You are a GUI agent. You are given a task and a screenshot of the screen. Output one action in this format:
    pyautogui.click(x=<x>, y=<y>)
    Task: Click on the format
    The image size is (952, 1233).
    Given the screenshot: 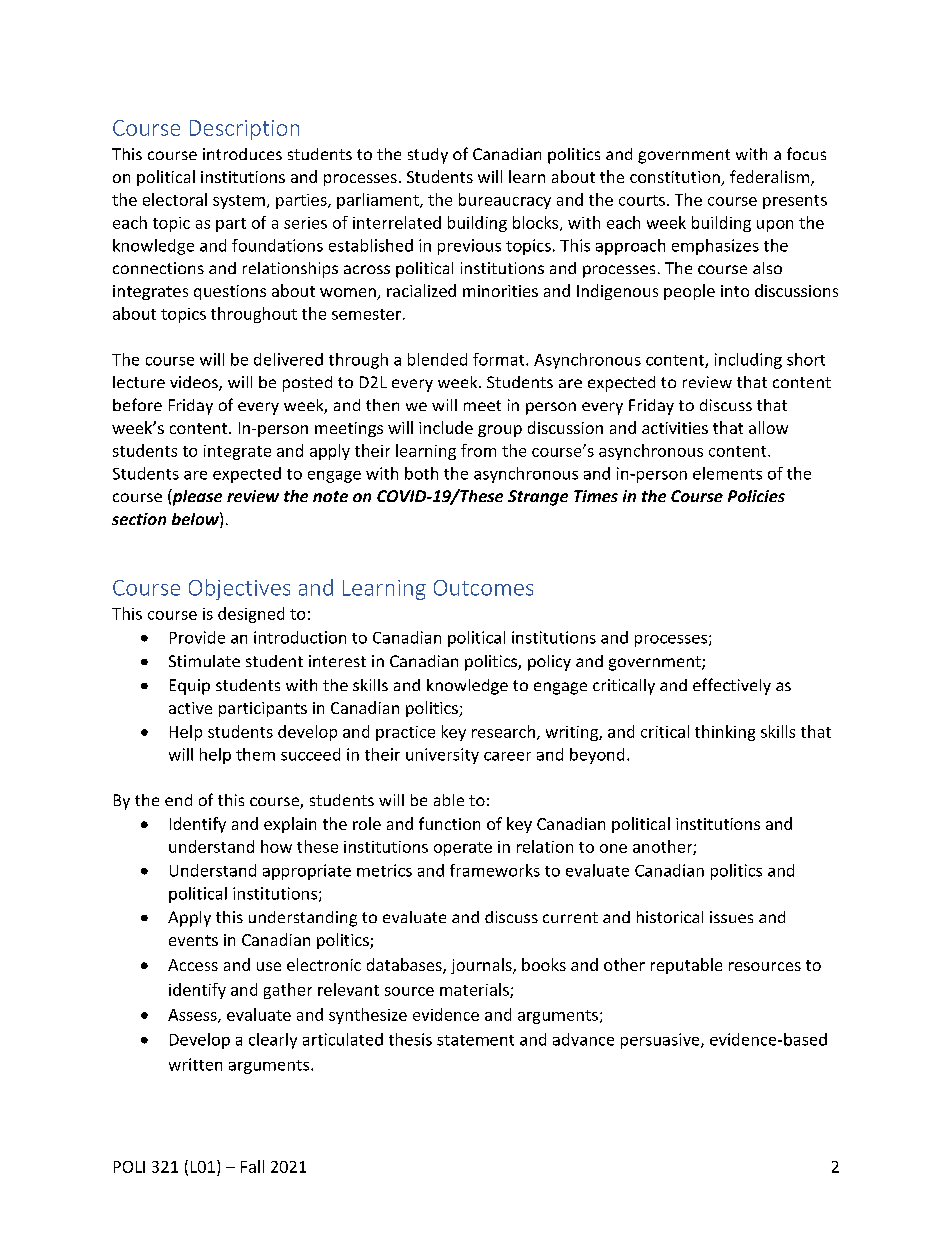 What is the action you would take?
    pyautogui.click(x=500, y=359)
